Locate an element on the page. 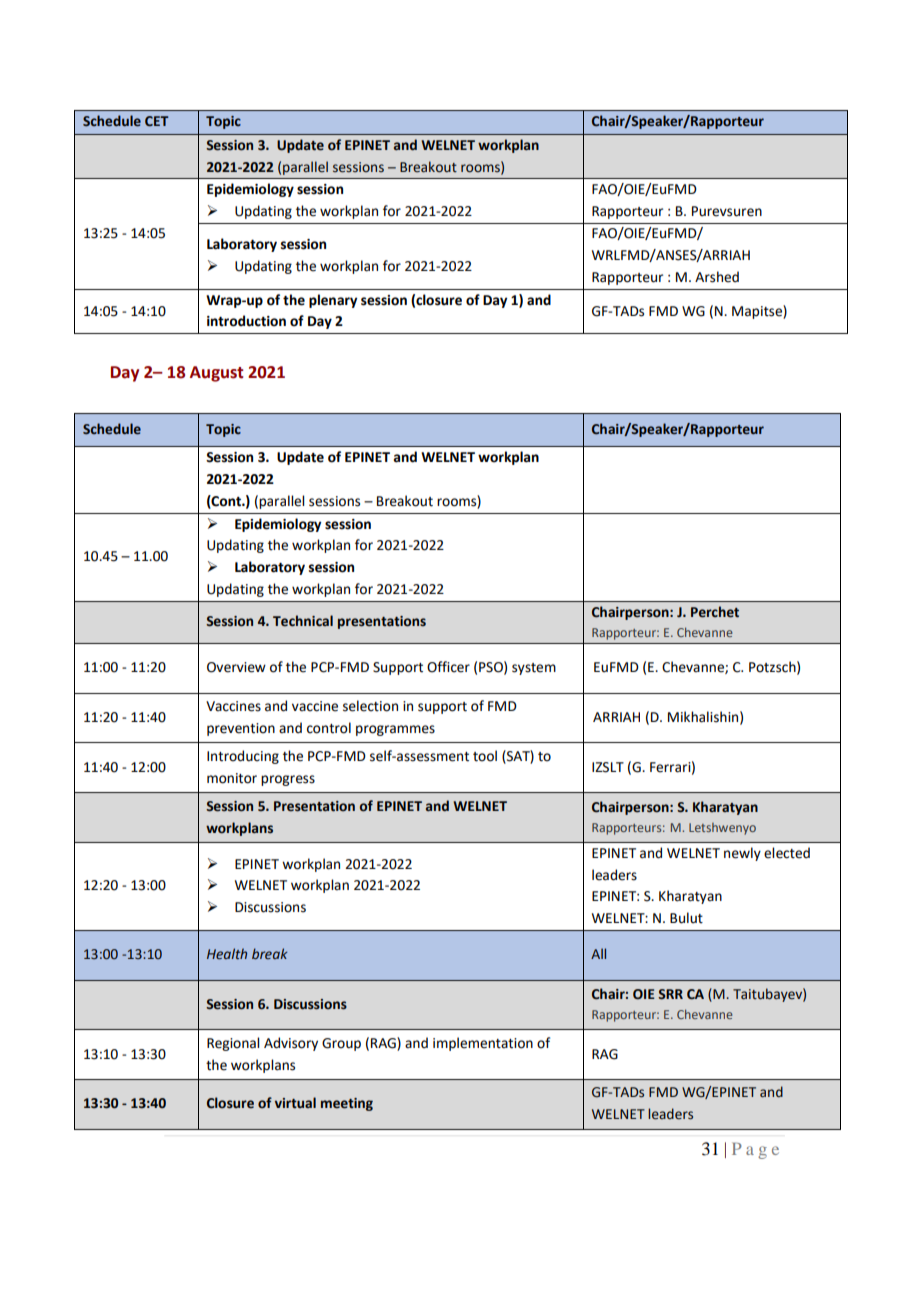  newly is located at coordinates (742, 854).
